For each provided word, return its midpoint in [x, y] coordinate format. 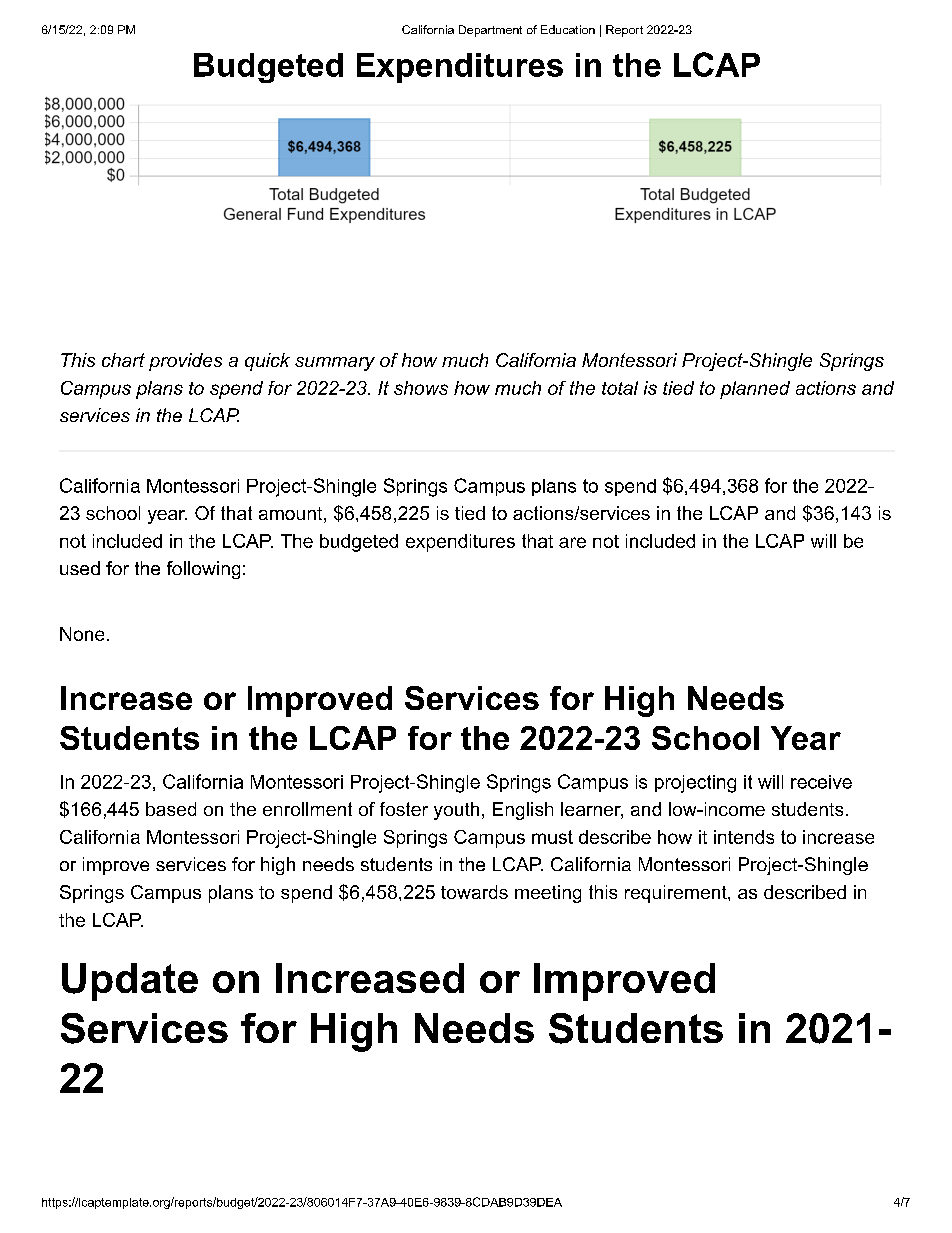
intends [744, 837]
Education [568, 29]
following [203, 570]
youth [456, 811]
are [572, 542]
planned [755, 390]
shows [421, 388]
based [171, 809]
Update [130, 982]
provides [185, 362]
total [620, 388]
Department [490, 31]
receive [821, 782]
